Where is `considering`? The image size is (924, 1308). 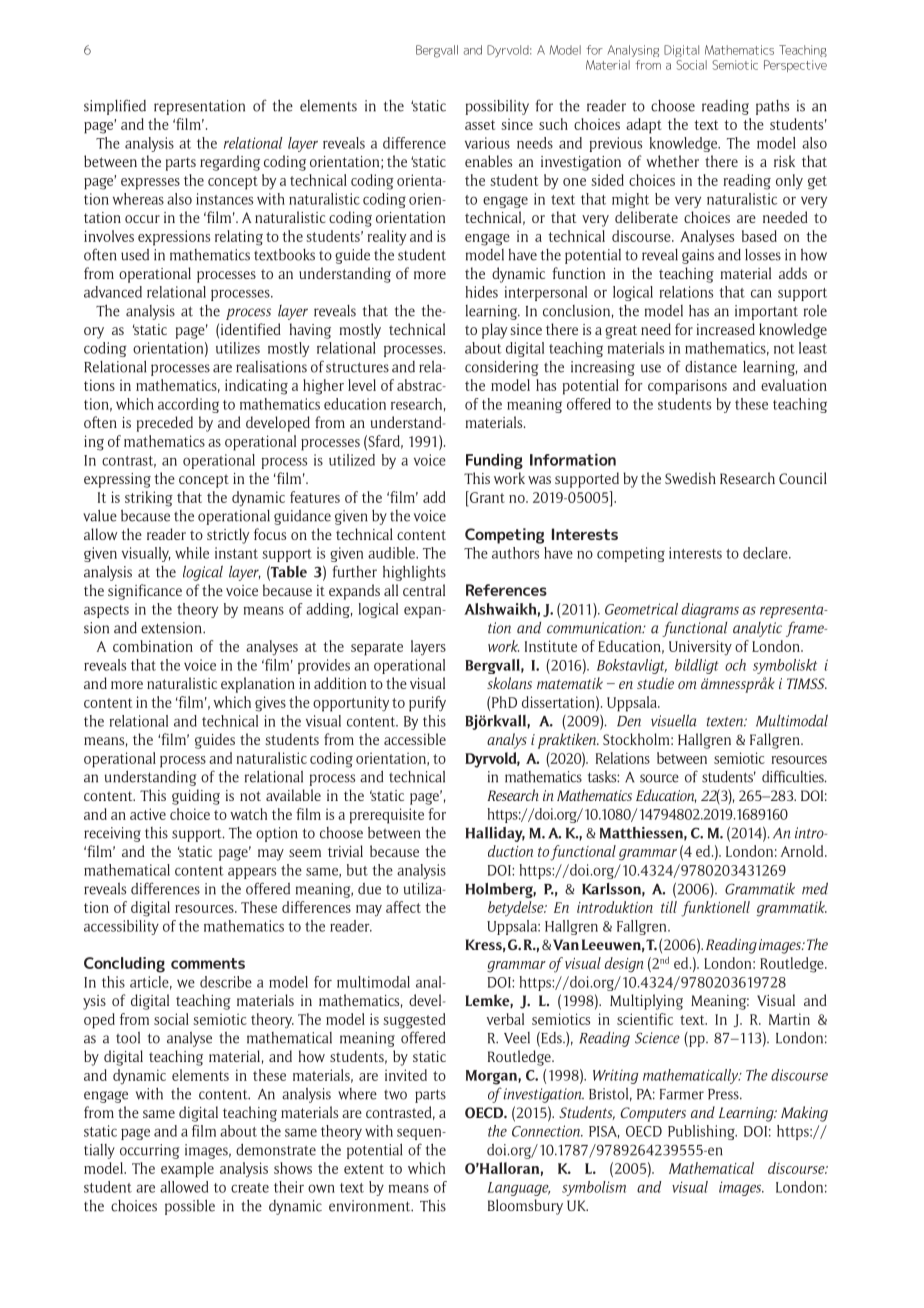 considering is located at coordinates (502, 368).
